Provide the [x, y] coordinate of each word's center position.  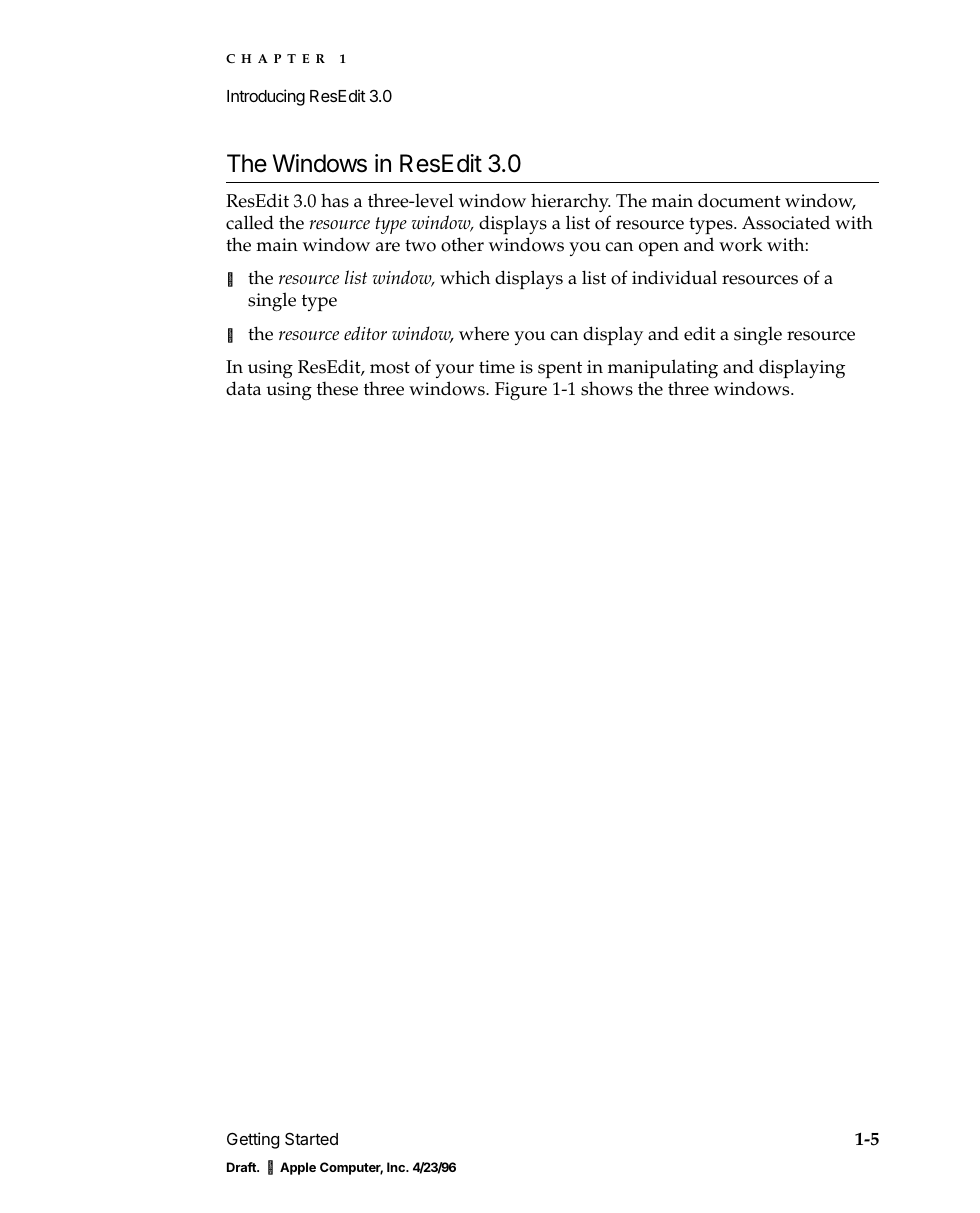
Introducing [266, 97]
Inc [397, 1167]
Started [311, 1138]
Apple [298, 1168]
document [739, 200]
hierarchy [570, 202]
